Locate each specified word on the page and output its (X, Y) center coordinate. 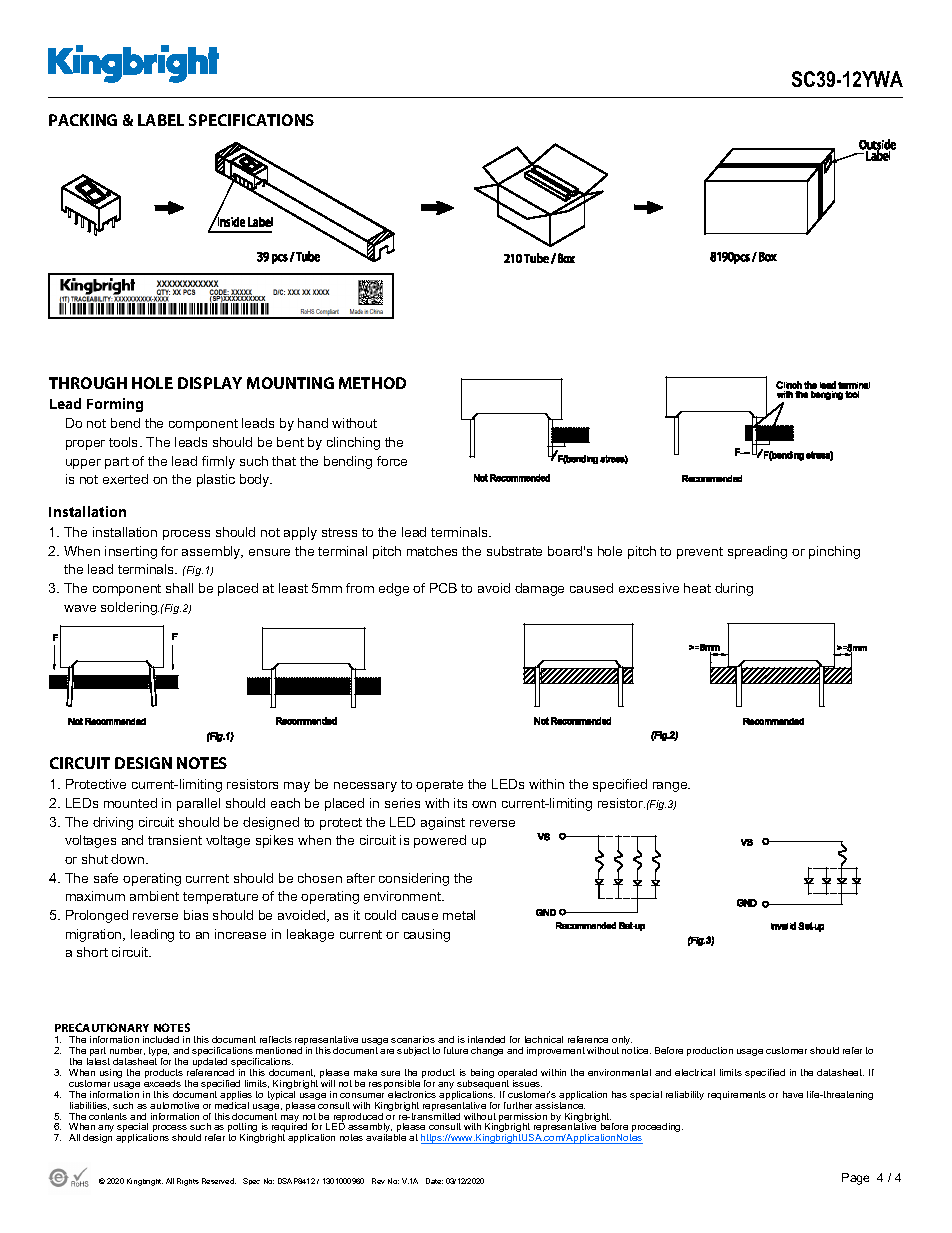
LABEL (161, 120)
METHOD (372, 383)
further (518, 1105)
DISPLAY (210, 383)
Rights (188, 1182)
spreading (757, 552)
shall (179, 588)
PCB (443, 588)
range (671, 787)
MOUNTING (290, 383)
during (734, 589)
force (392, 461)
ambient (154, 896)
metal (459, 915)
